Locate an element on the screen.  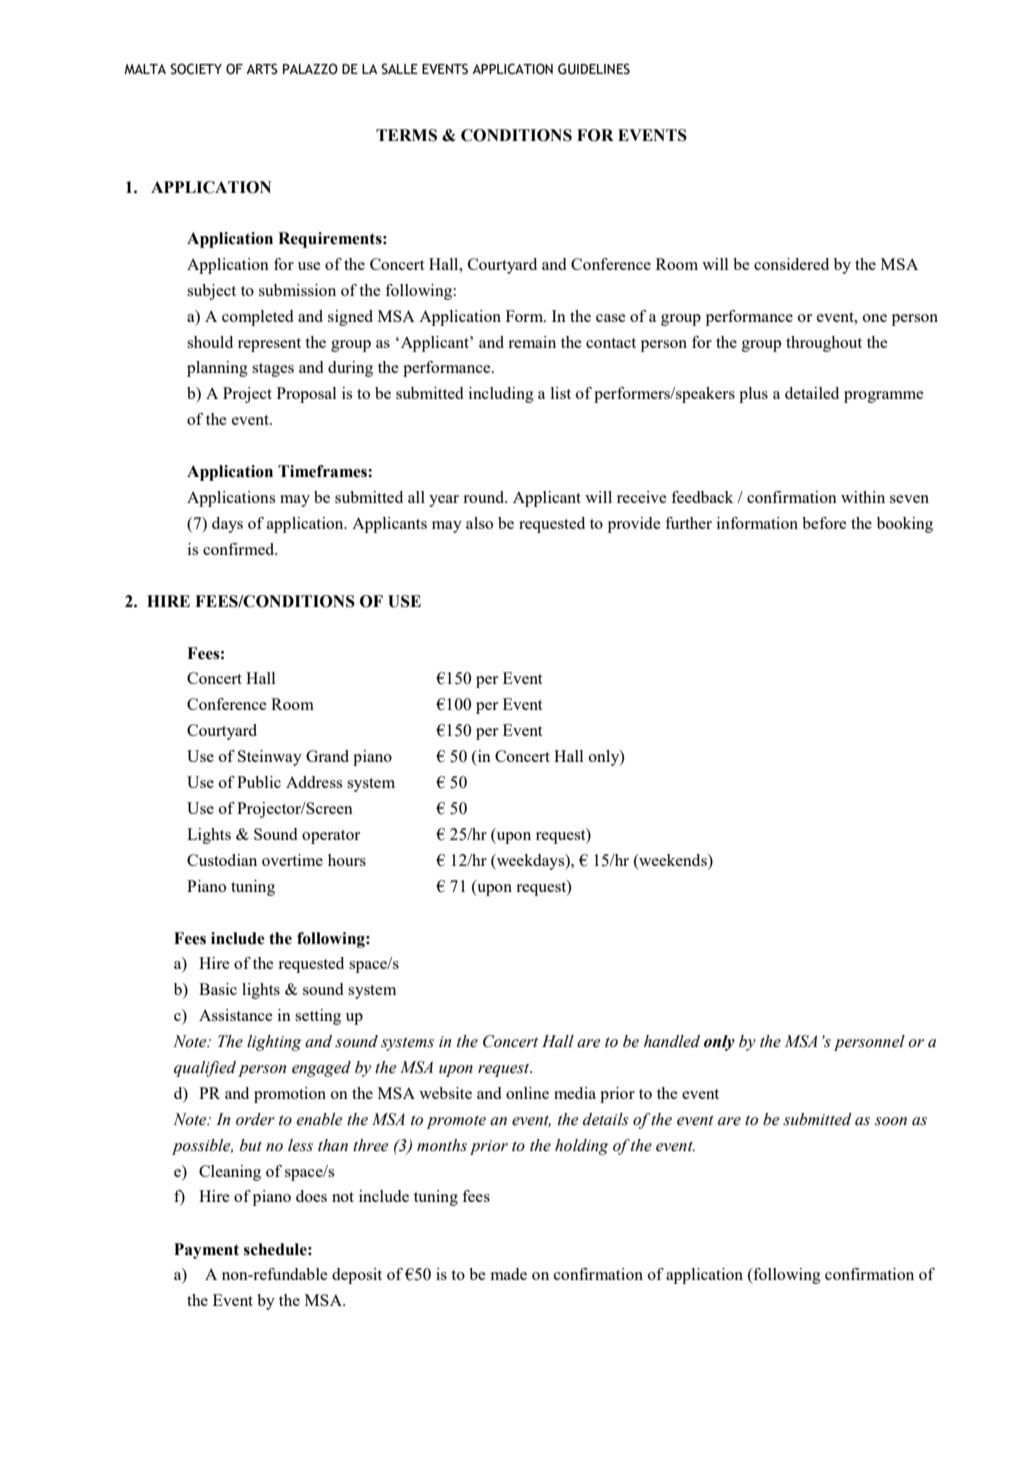
handled is located at coordinates (672, 1041).
